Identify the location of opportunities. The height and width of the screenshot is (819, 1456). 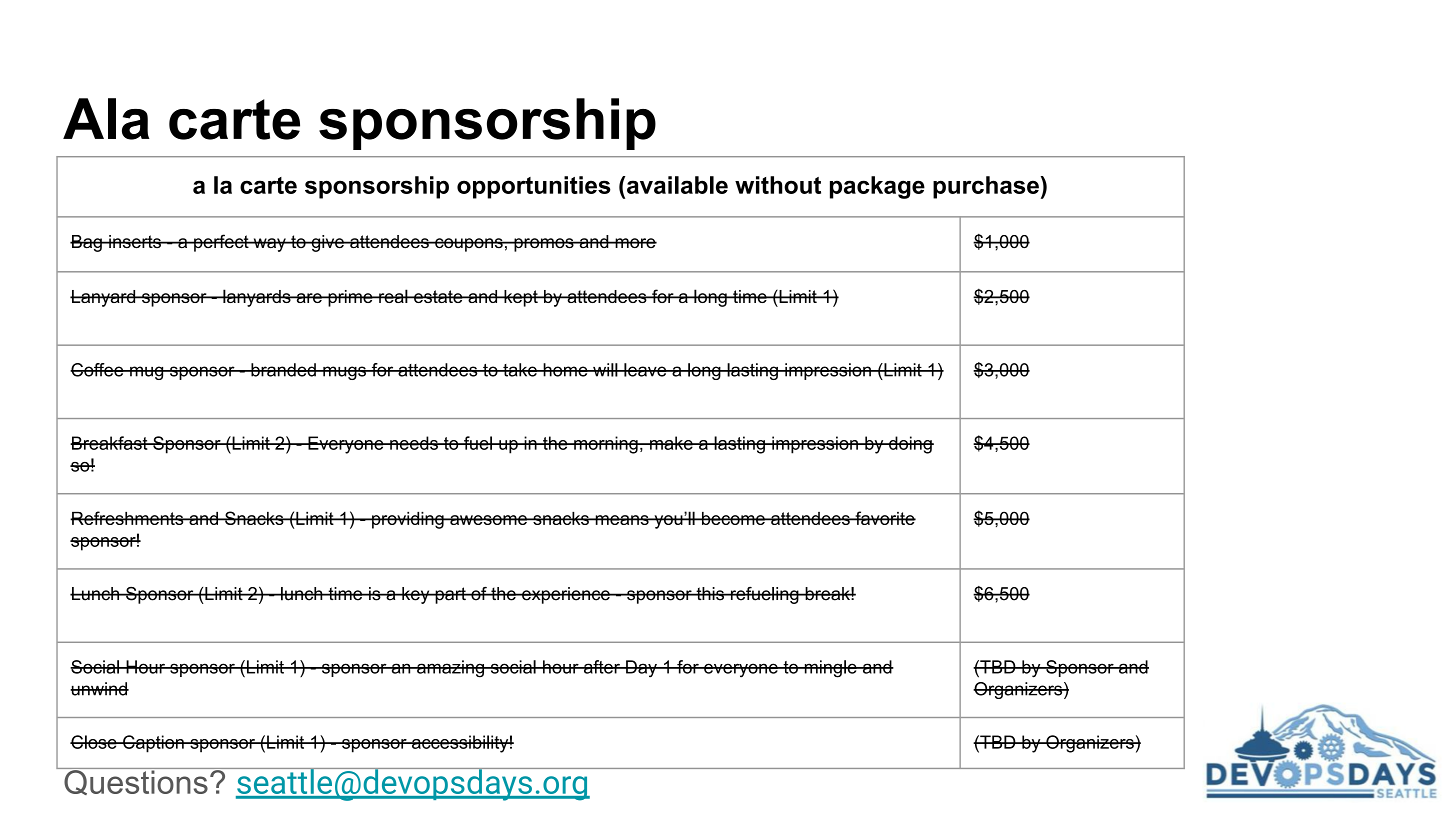
(534, 187).
